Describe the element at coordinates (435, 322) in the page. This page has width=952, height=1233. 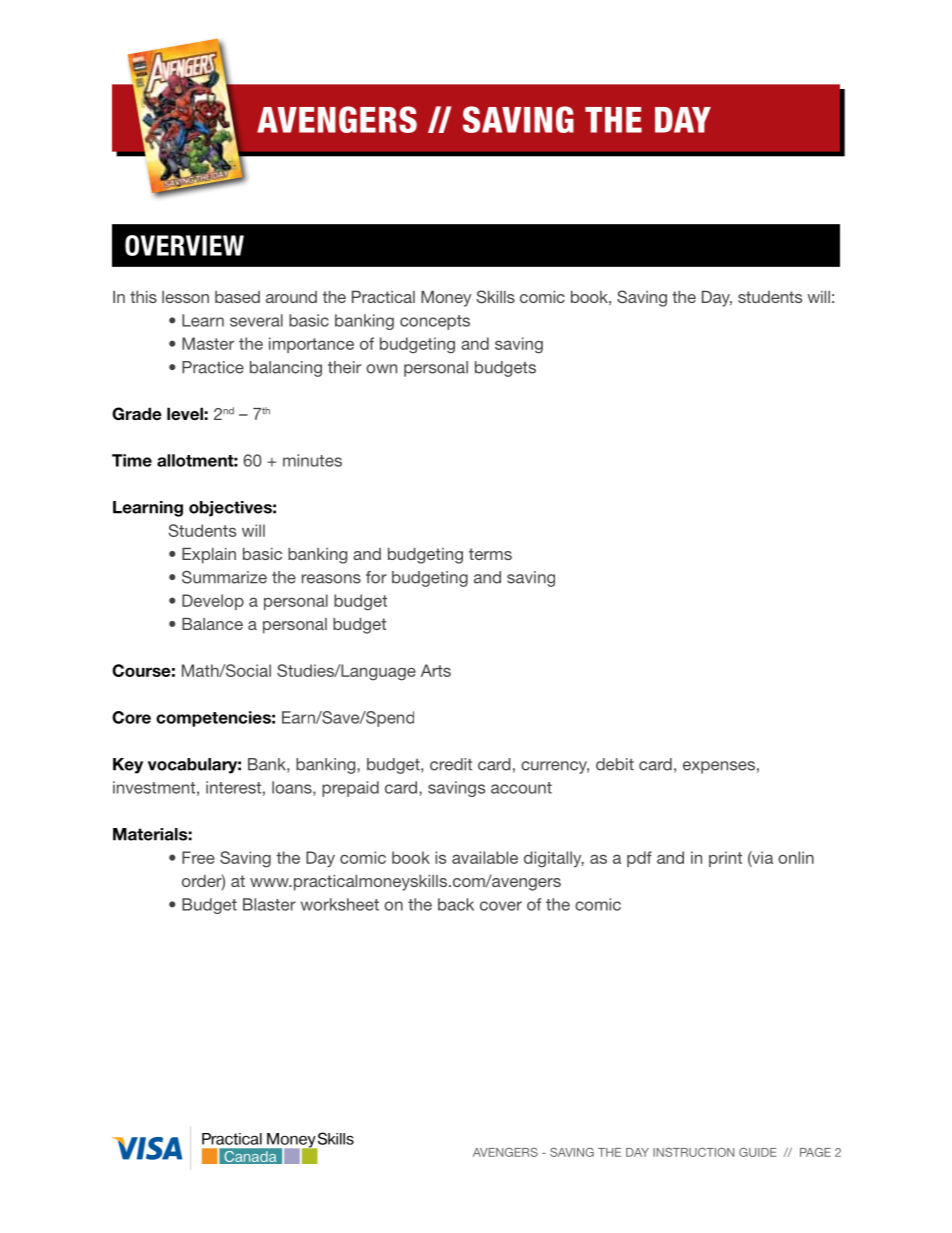
I see `concepts` at that location.
